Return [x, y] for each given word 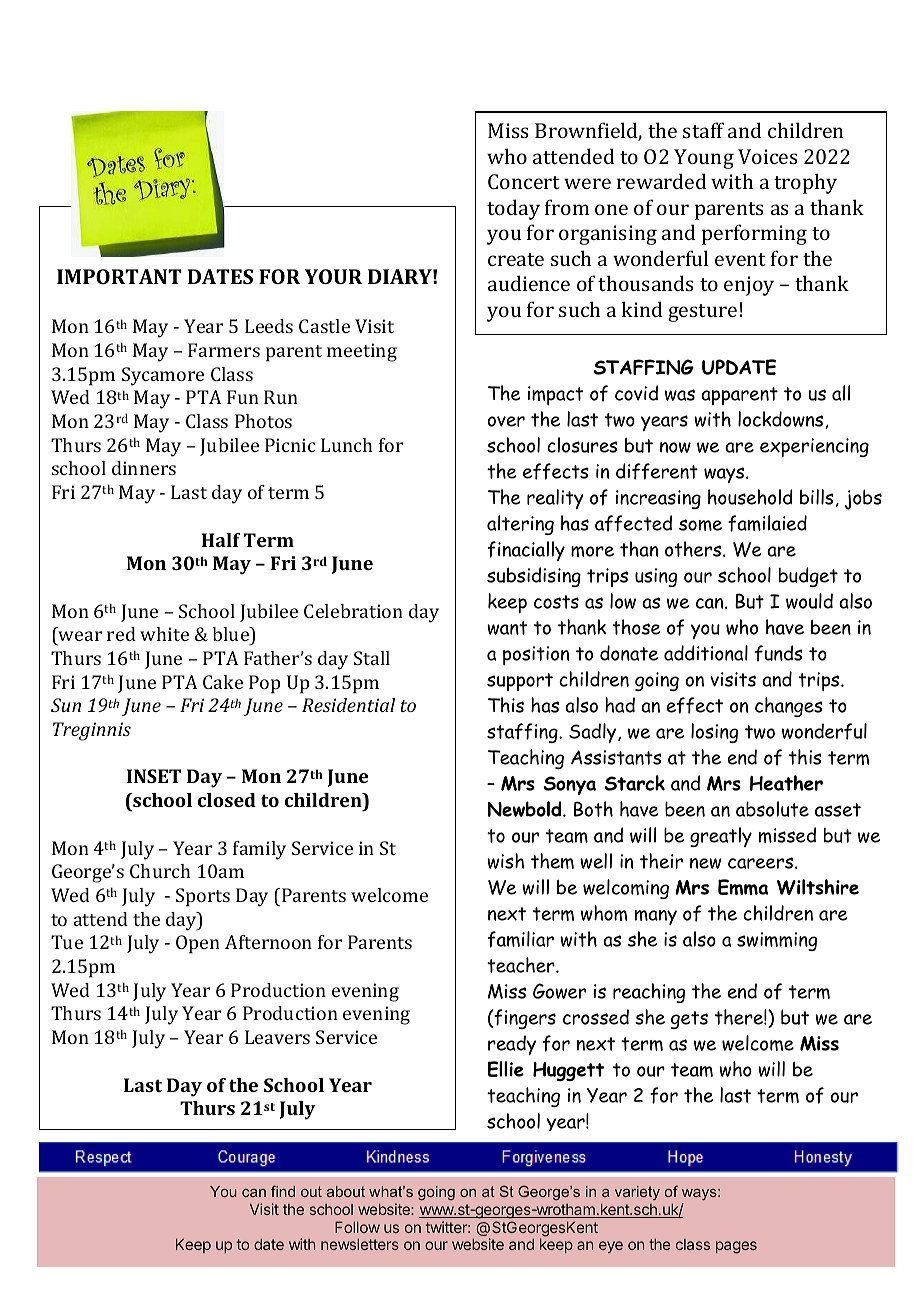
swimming [777, 941]
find [283, 1191]
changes [789, 707]
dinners [144, 468]
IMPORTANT [119, 276]
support [520, 682]
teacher [522, 965]
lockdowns [782, 420]
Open [198, 944]
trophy [805, 183]
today [513, 209]
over [506, 421]
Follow [357, 1227]
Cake [223, 682]
